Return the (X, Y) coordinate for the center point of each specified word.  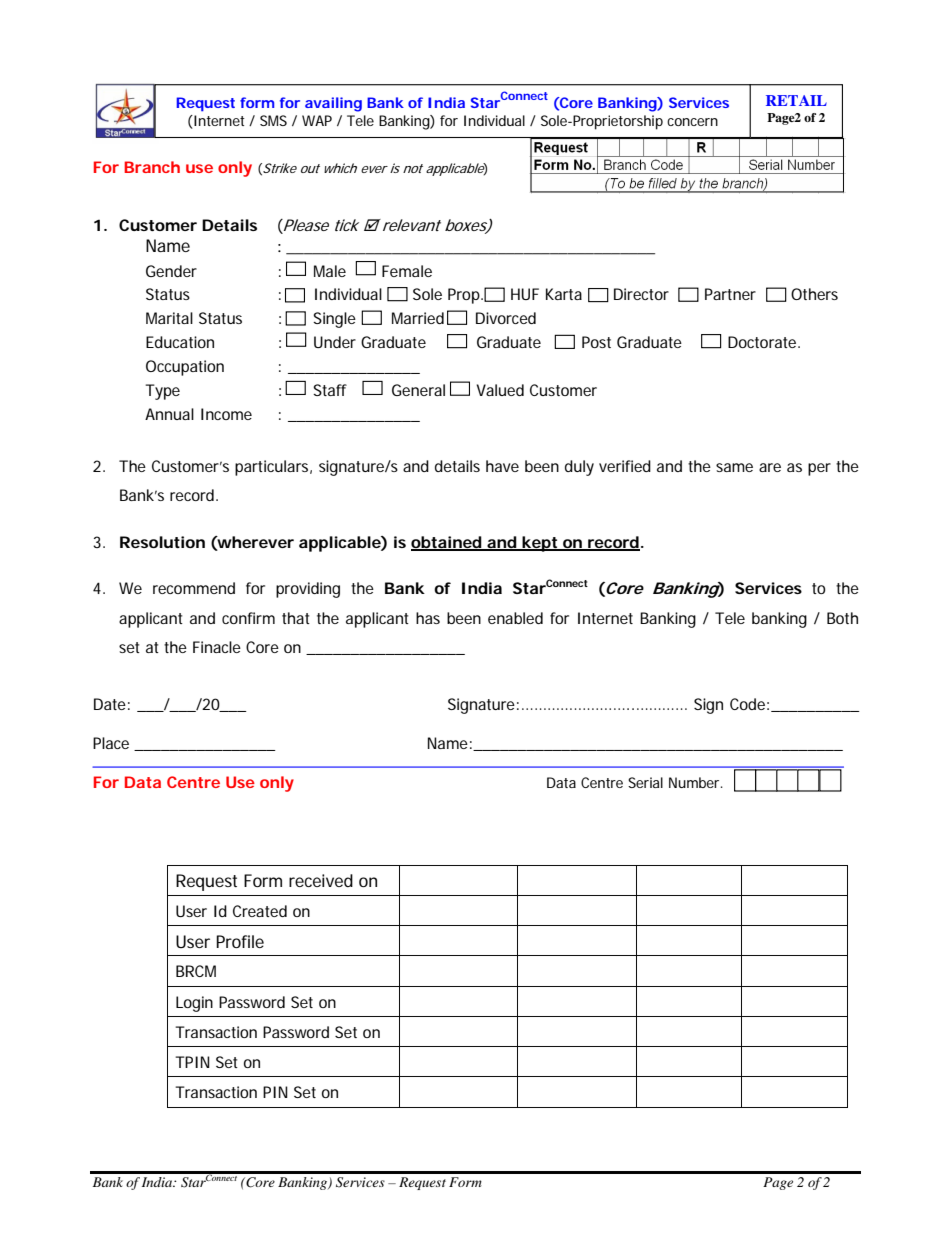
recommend (194, 588)
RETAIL (796, 100)
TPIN (192, 1062)
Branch (152, 167)
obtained (447, 543)
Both (842, 618)
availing (333, 104)
